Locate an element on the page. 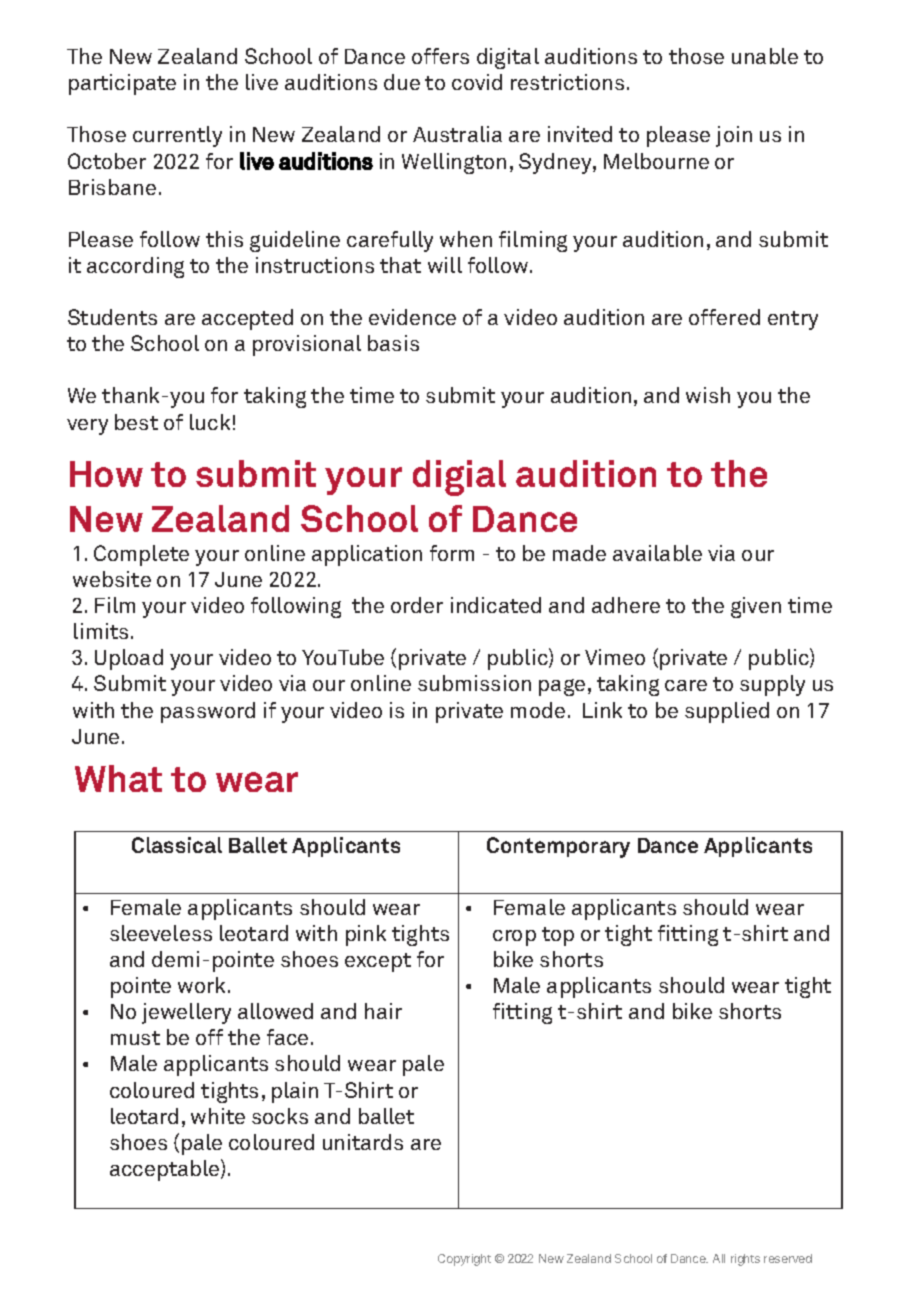 Image resolution: width=924 pixels, height=1308 pixels. covid is located at coordinates (477, 82).
